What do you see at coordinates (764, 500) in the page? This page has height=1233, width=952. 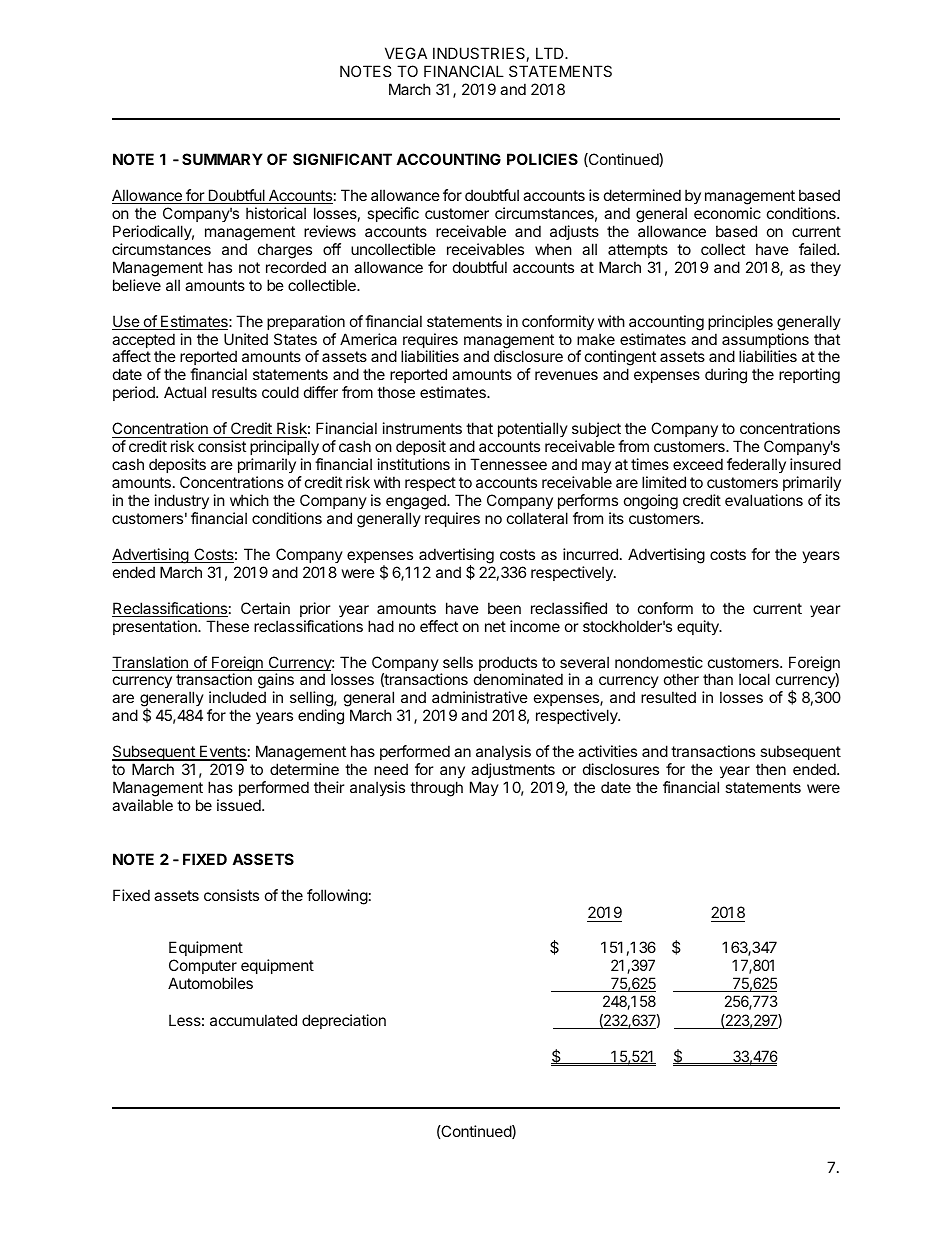 I see `evaluations` at bounding box center [764, 500].
